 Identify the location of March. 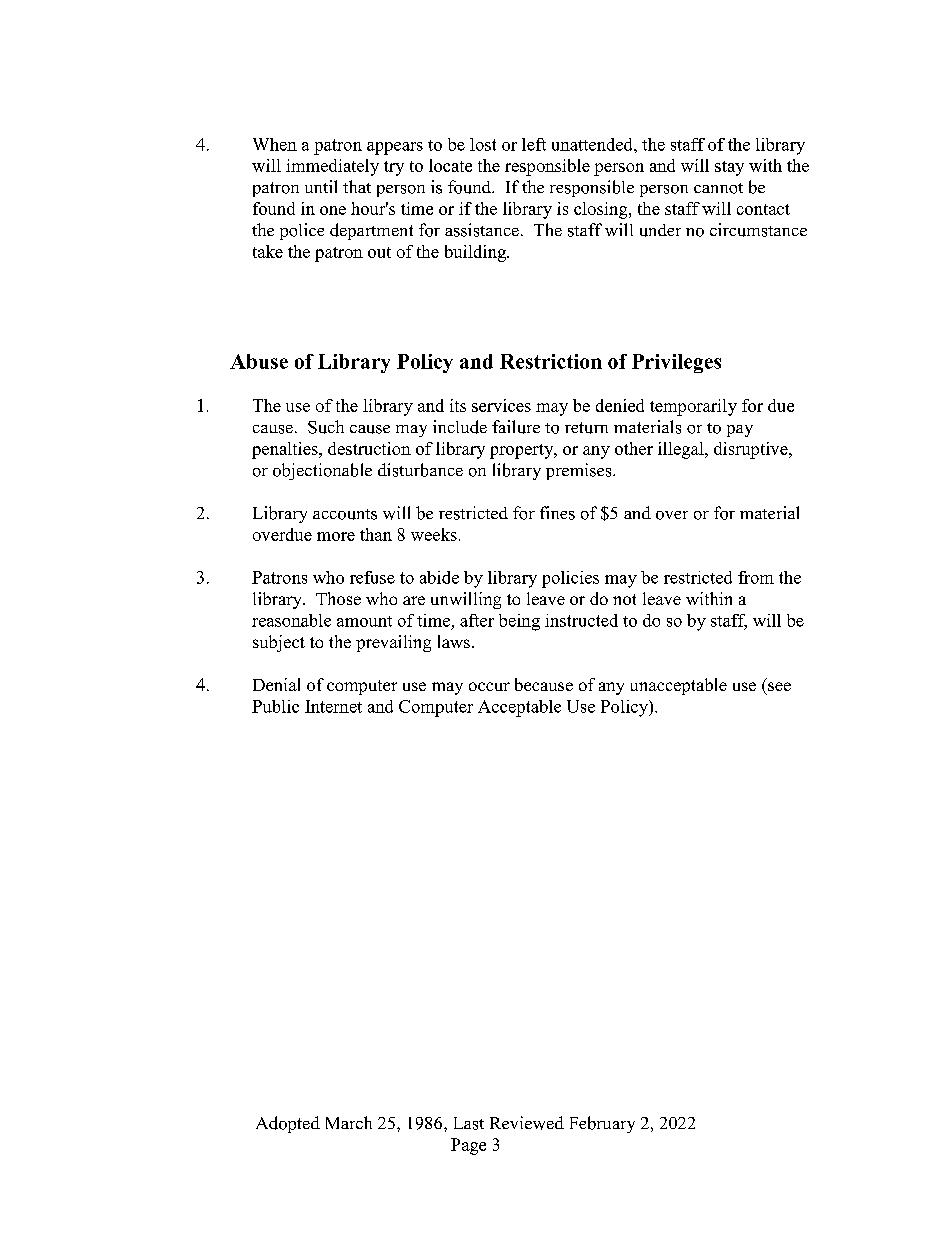
(349, 1122).
